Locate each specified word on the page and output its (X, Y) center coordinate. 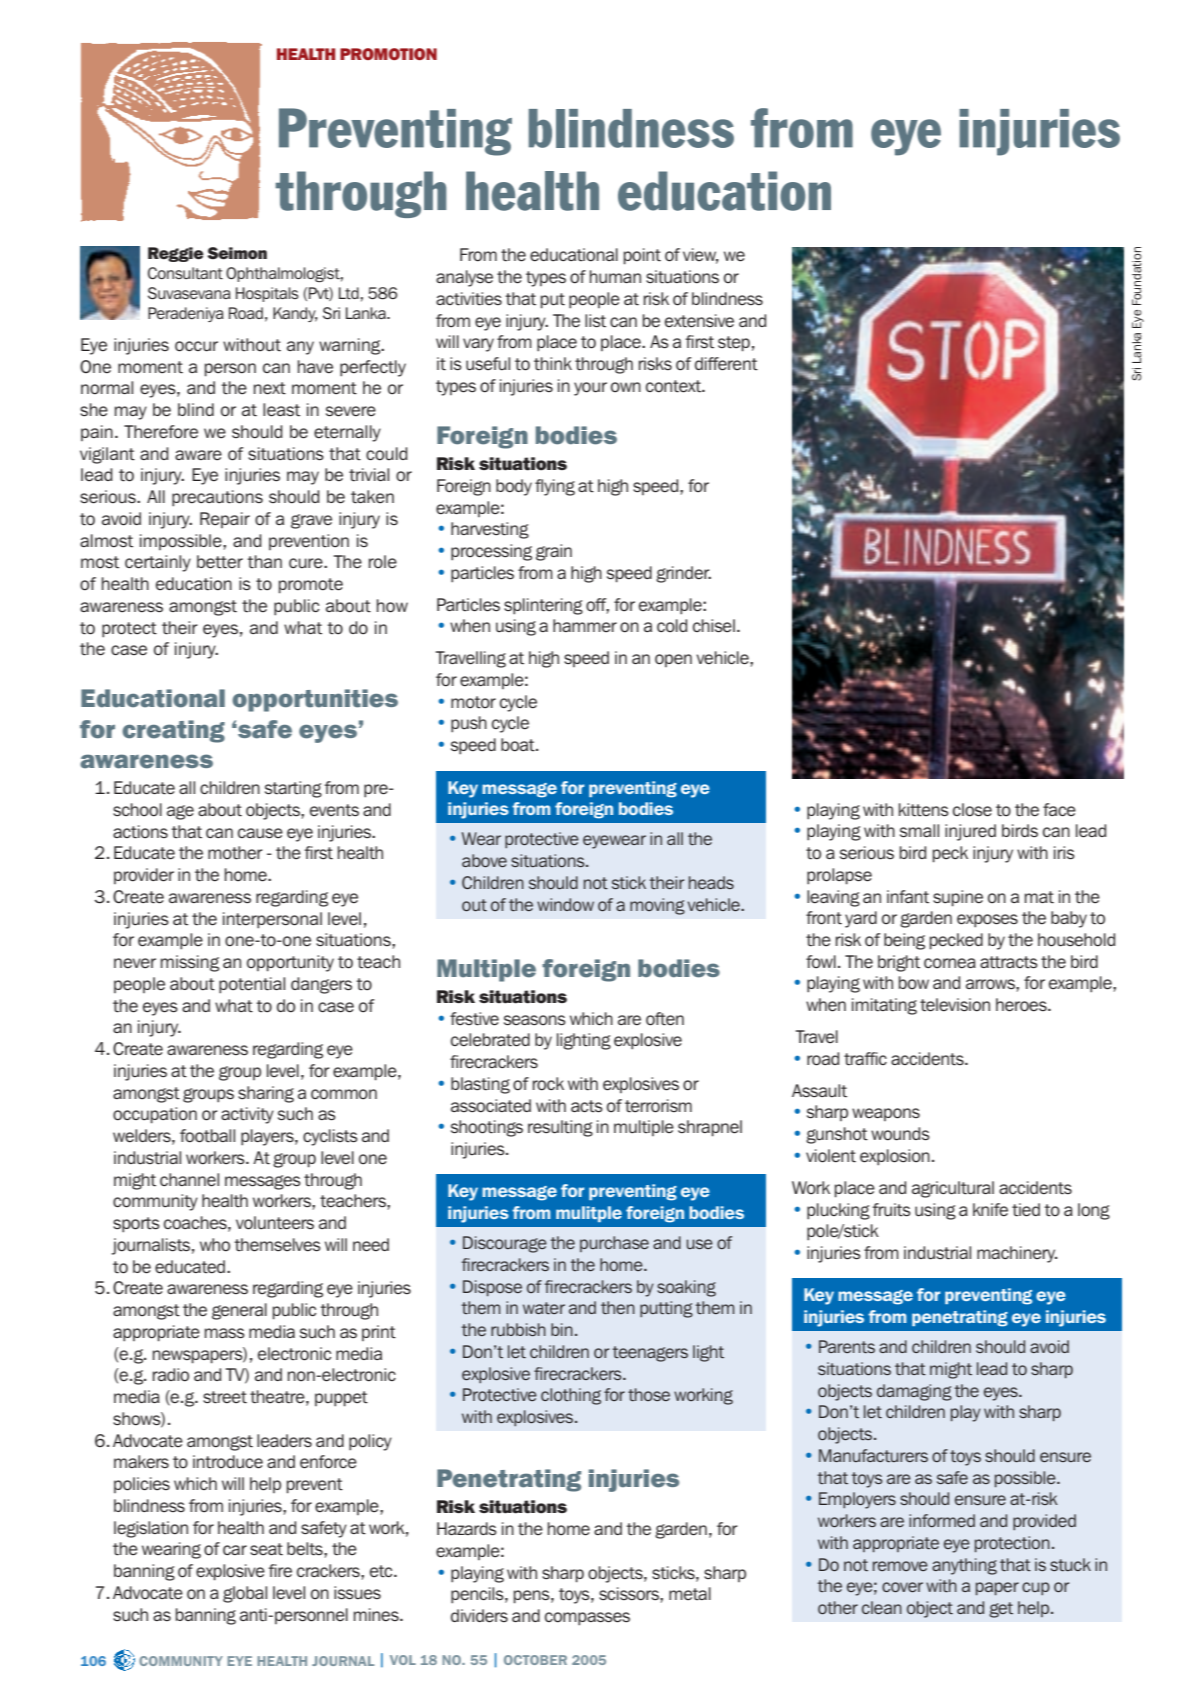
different (726, 364)
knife (990, 1210)
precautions (217, 498)
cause (260, 833)
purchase (614, 1244)
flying (555, 487)
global (245, 1594)
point (642, 256)
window (565, 904)
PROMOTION (388, 54)
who (215, 1245)
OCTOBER (535, 1660)
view (701, 256)
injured (970, 832)
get (1001, 1610)
